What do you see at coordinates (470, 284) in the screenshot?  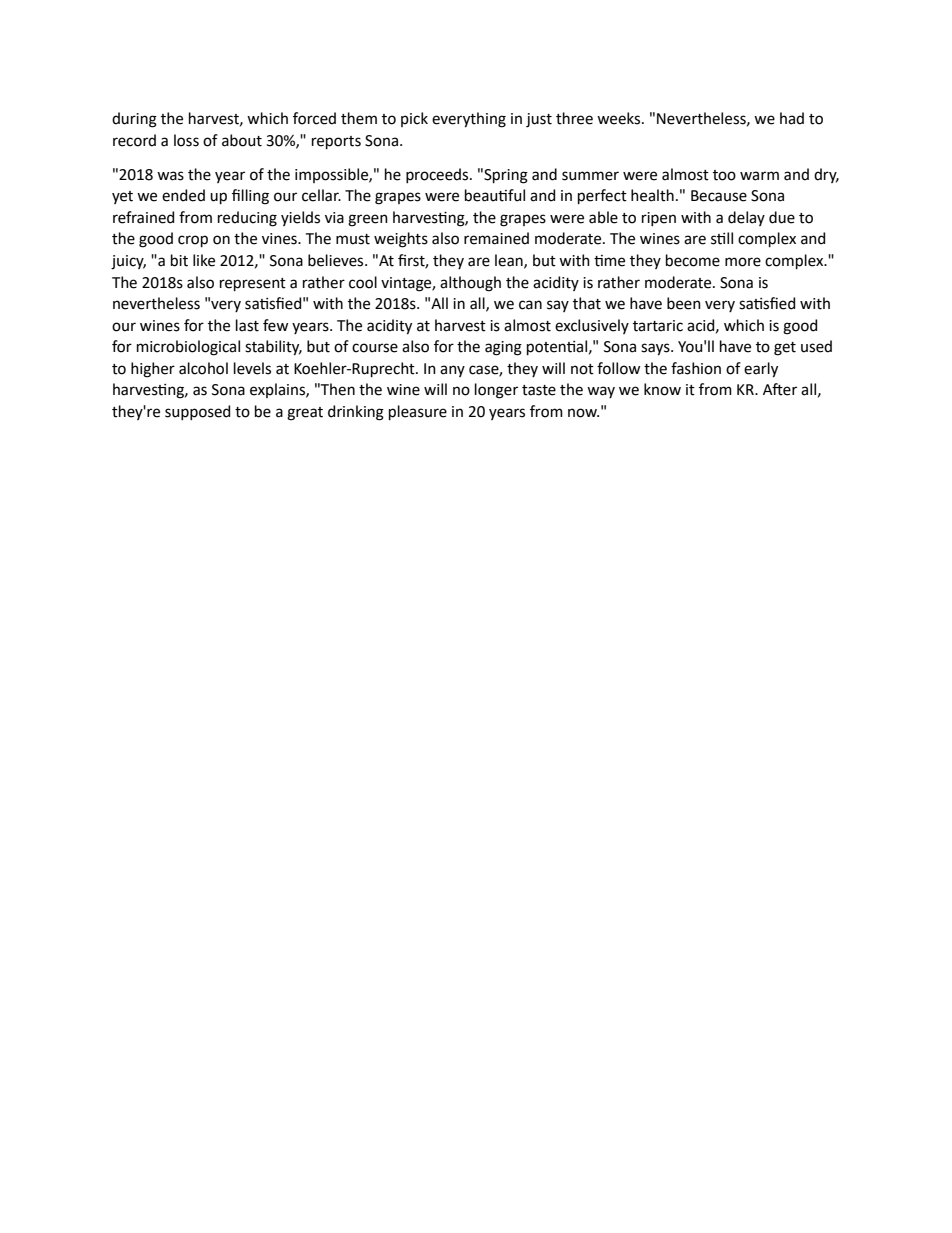 I see `although` at bounding box center [470, 284].
